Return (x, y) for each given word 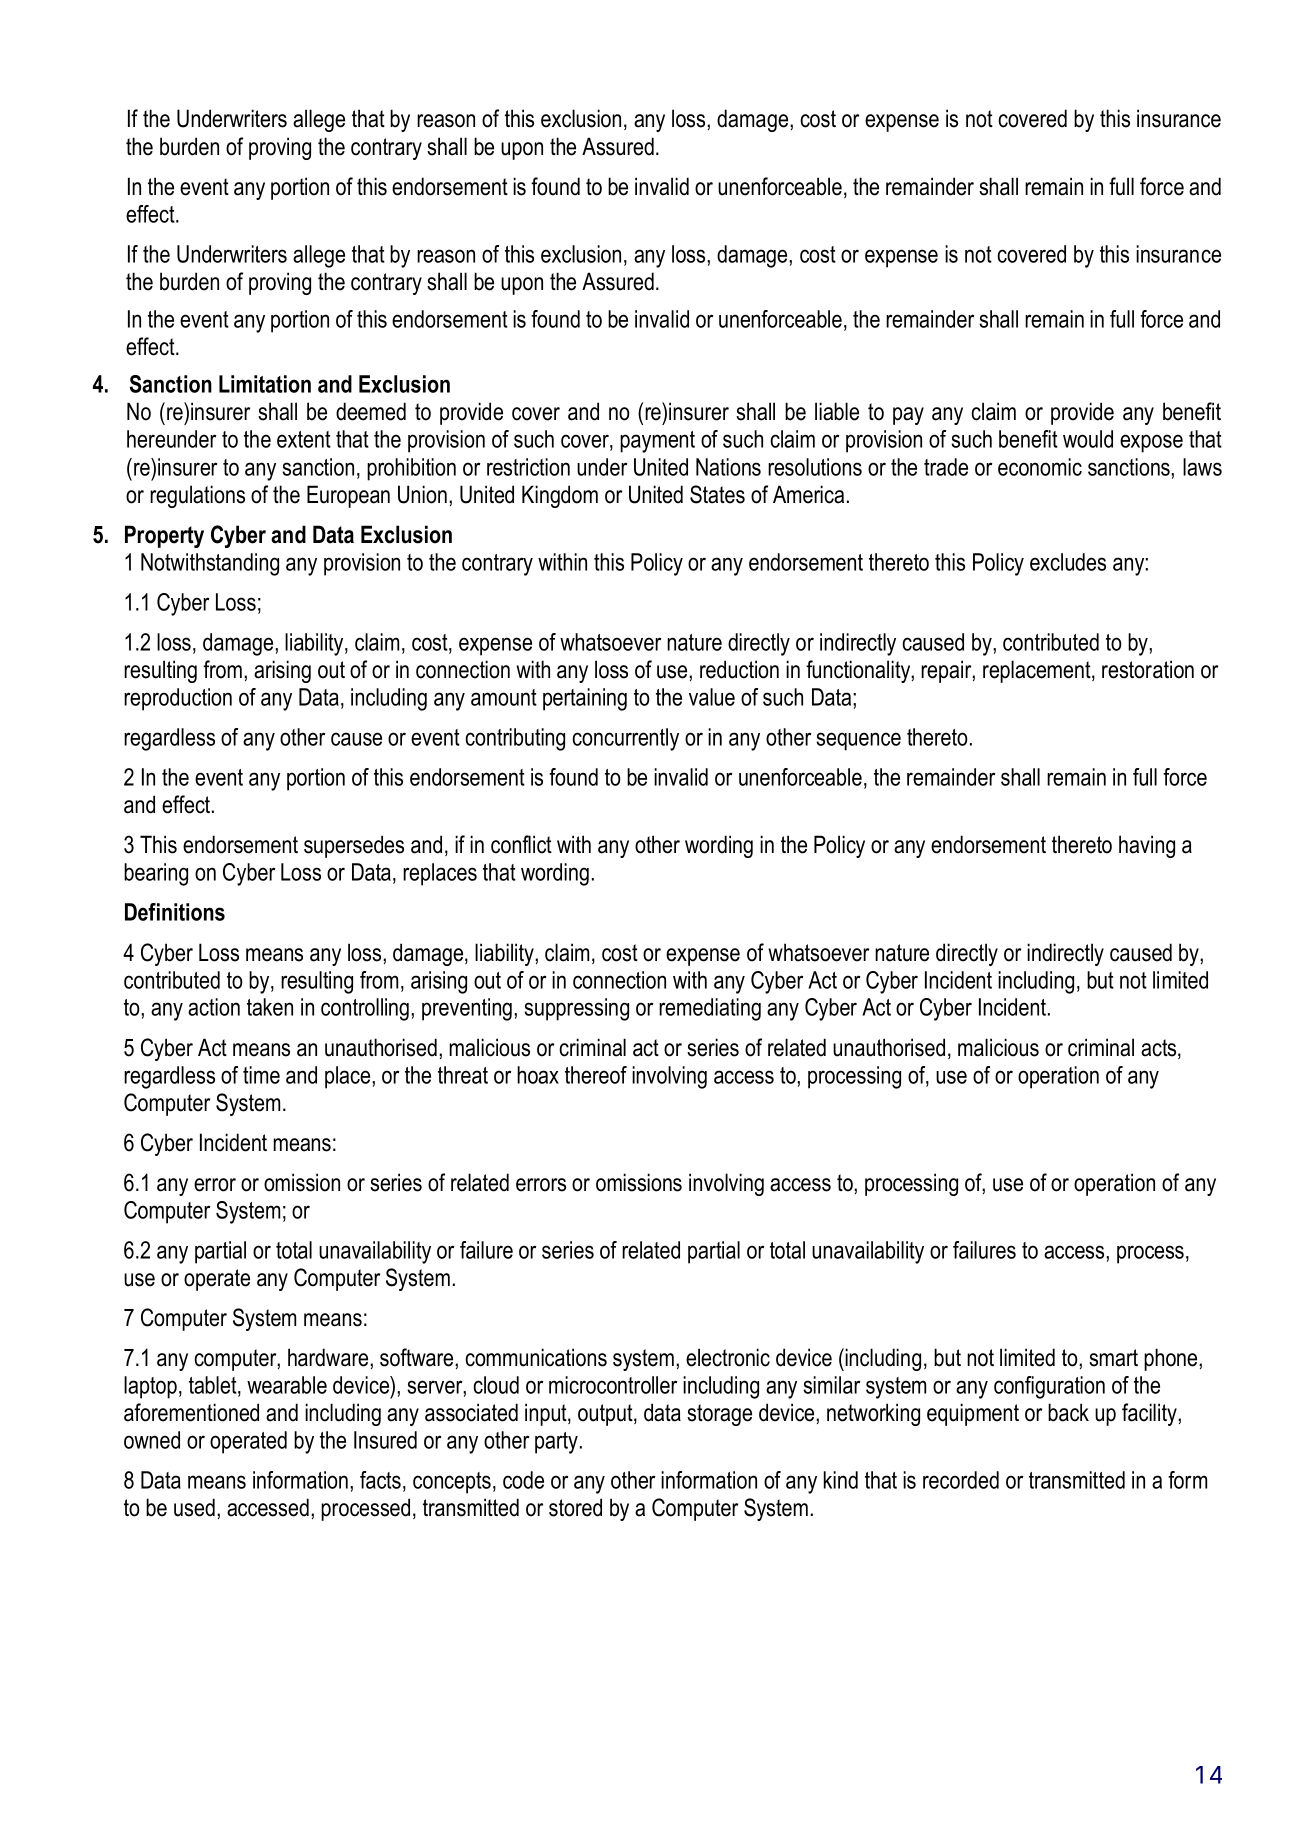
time (261, 1075)
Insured (385, 1440)
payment (657, 442)
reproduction (178, 699)
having (1147, 846)
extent (304, 439)
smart (1113, 1358)
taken (270, 1007)
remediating (710, 1009)
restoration (1148, 669)
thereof (596, 1075)
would (1088, 439)
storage (719, 1415)
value (712, 697)
